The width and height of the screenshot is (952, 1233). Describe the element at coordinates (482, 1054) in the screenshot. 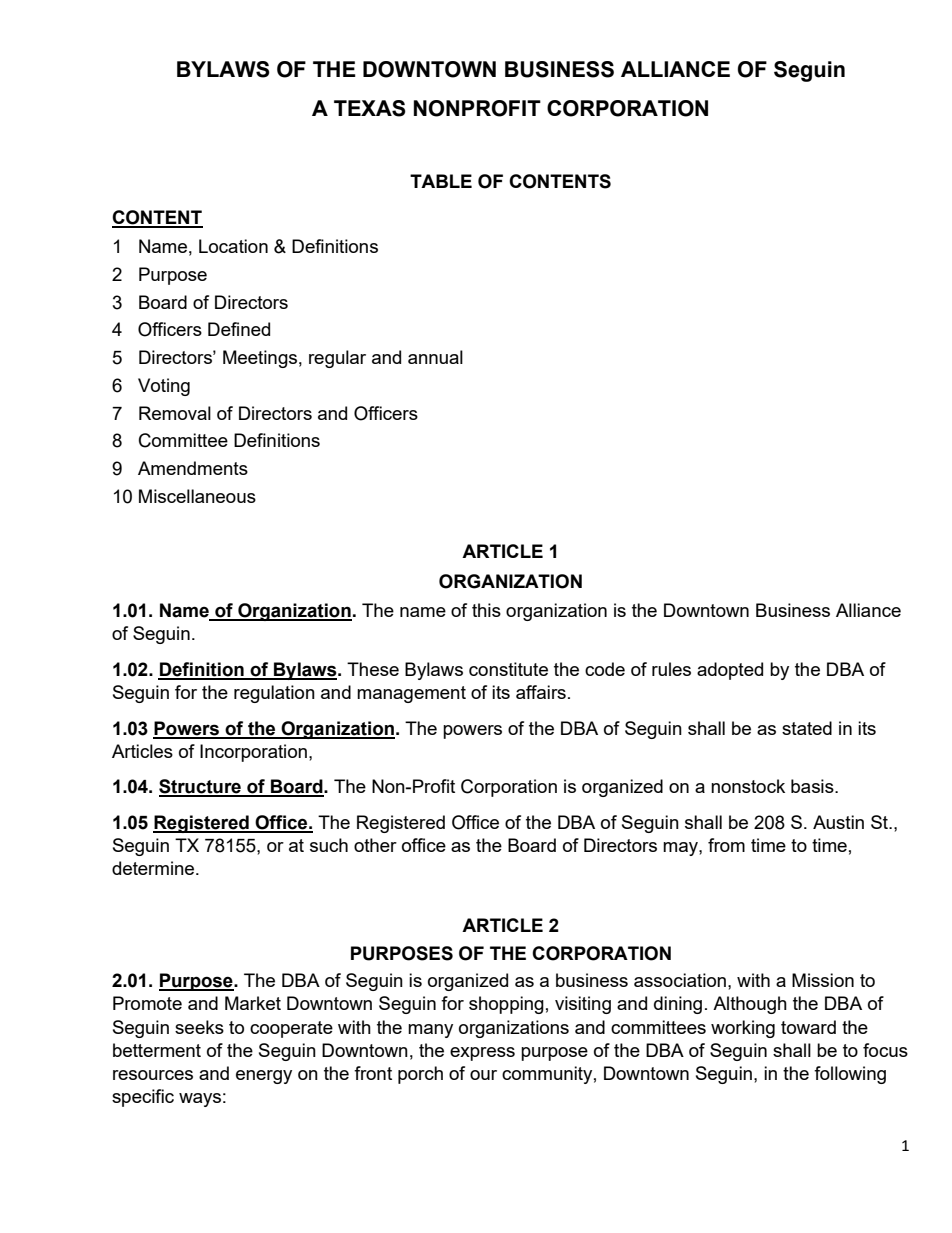

I see `express` at that location.
